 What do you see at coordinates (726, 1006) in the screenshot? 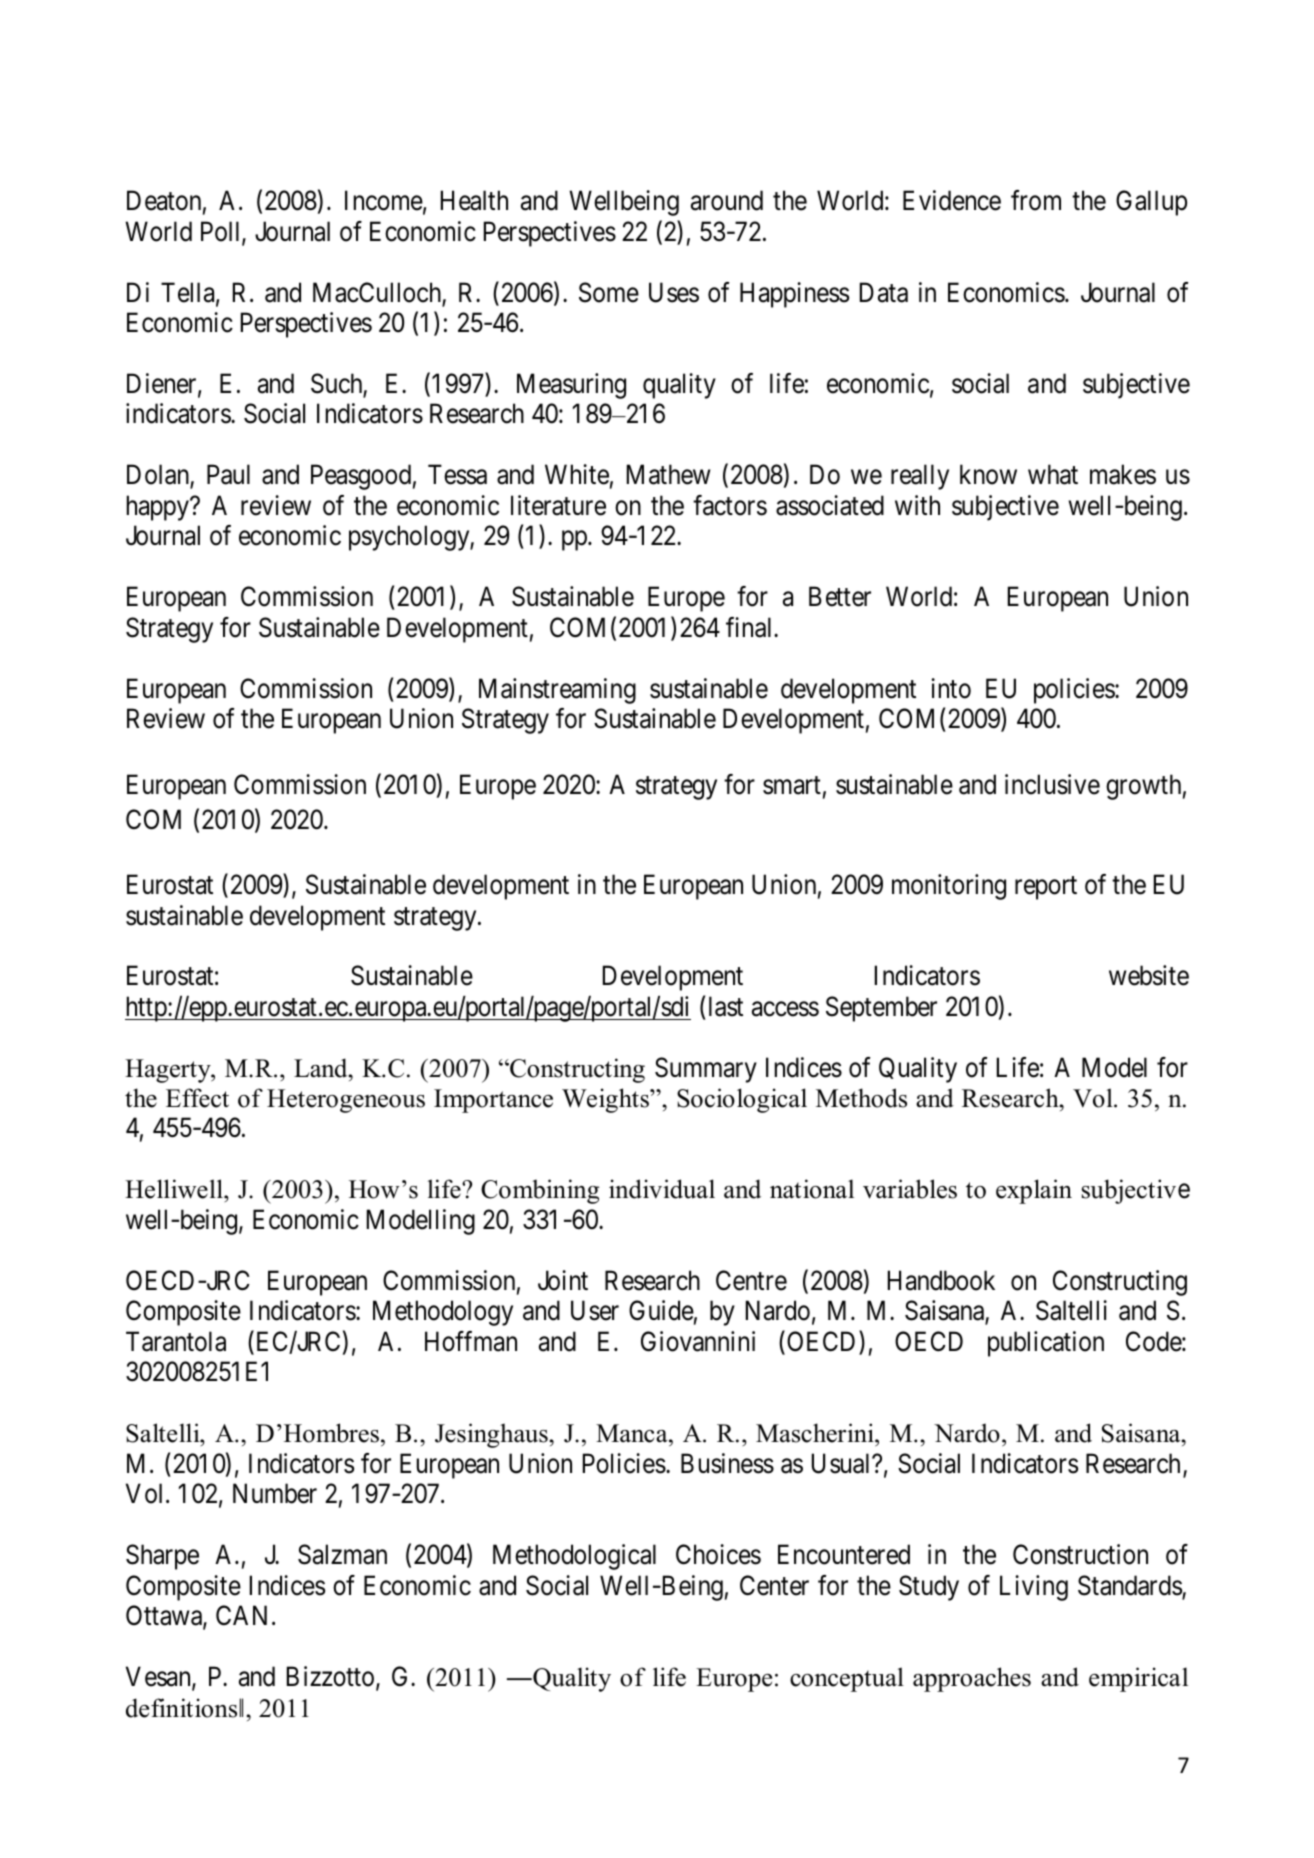
I see `last` at bounding box center [726, 1006].
